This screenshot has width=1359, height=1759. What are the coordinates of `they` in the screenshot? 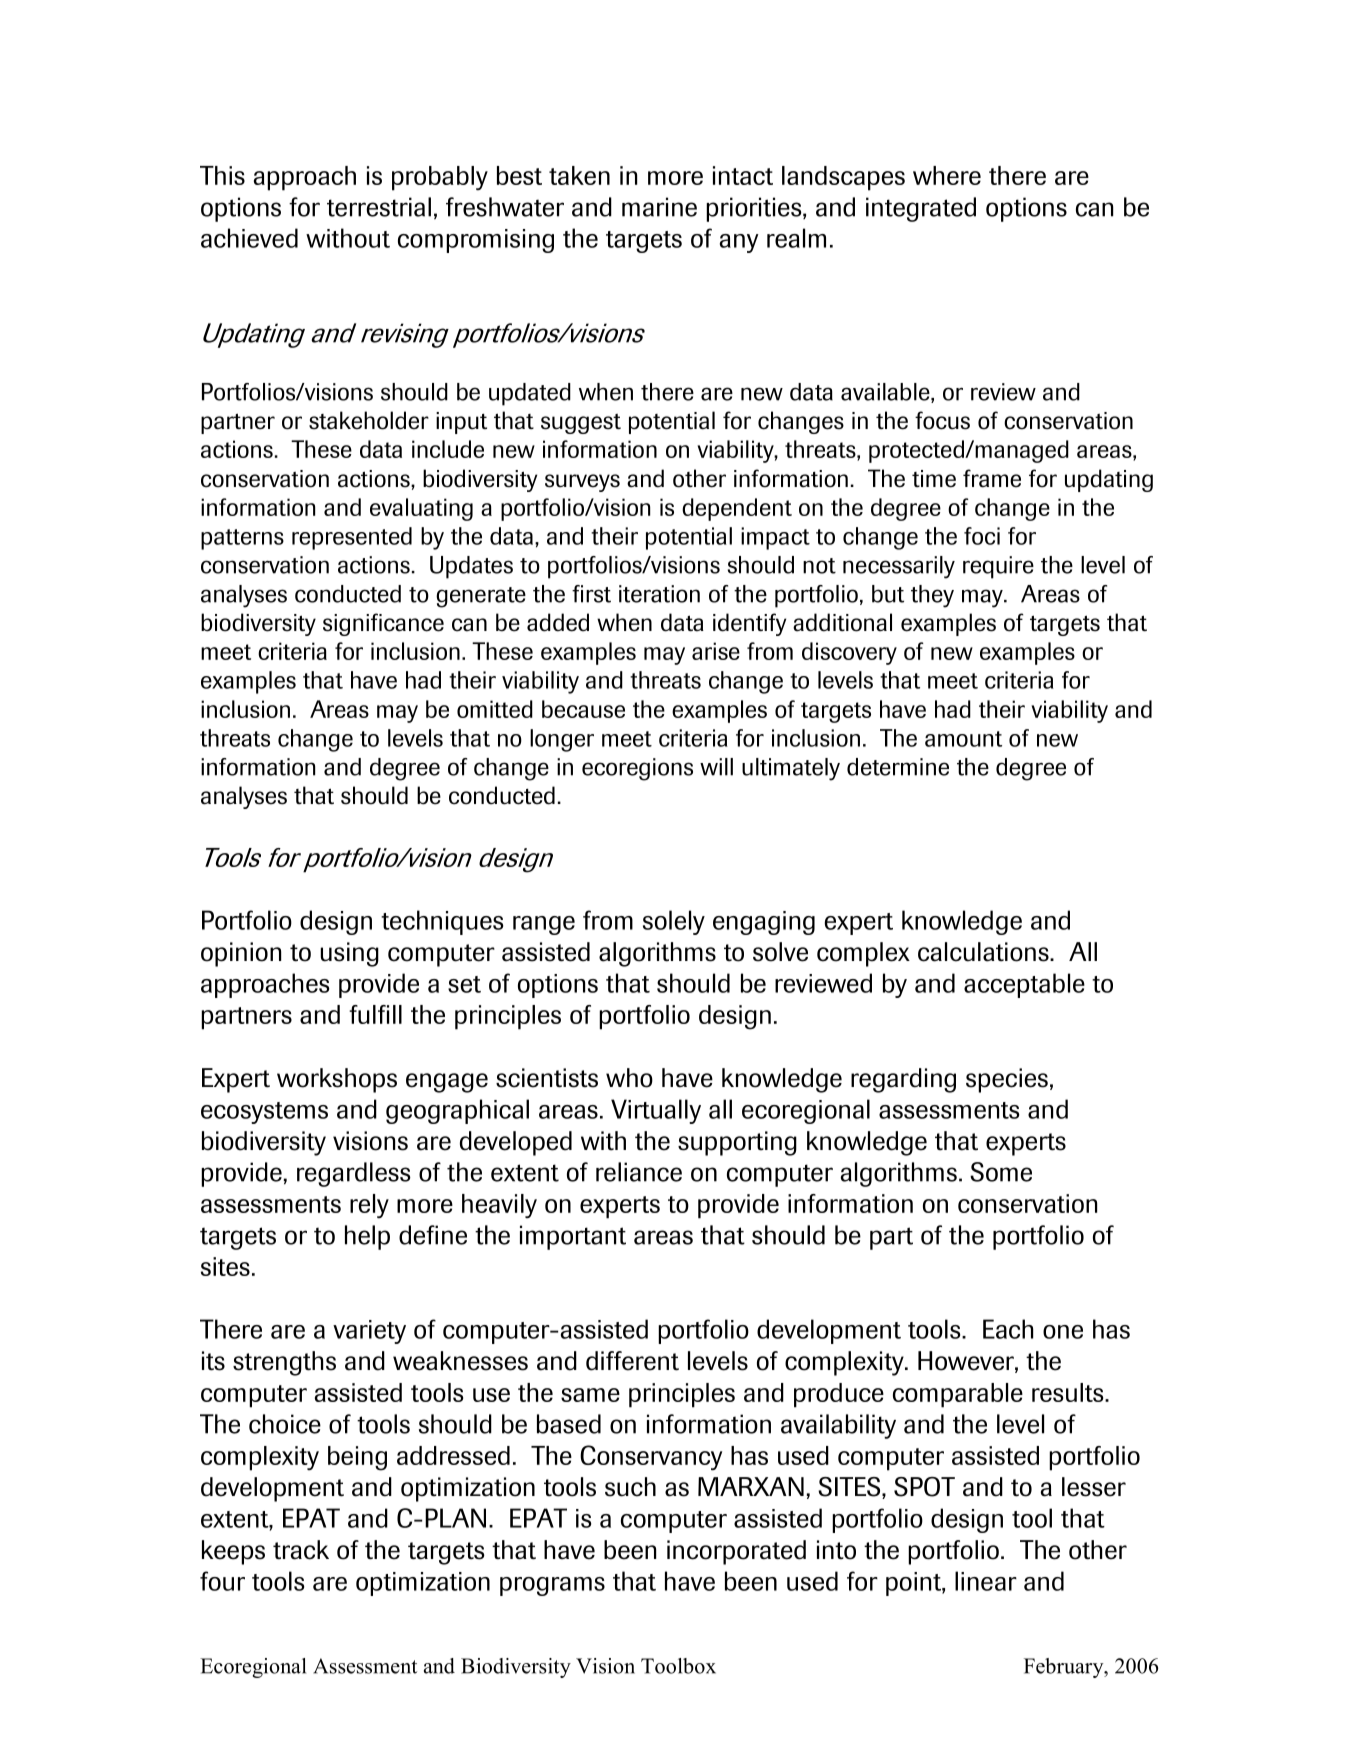 It's located at (932, 596).
